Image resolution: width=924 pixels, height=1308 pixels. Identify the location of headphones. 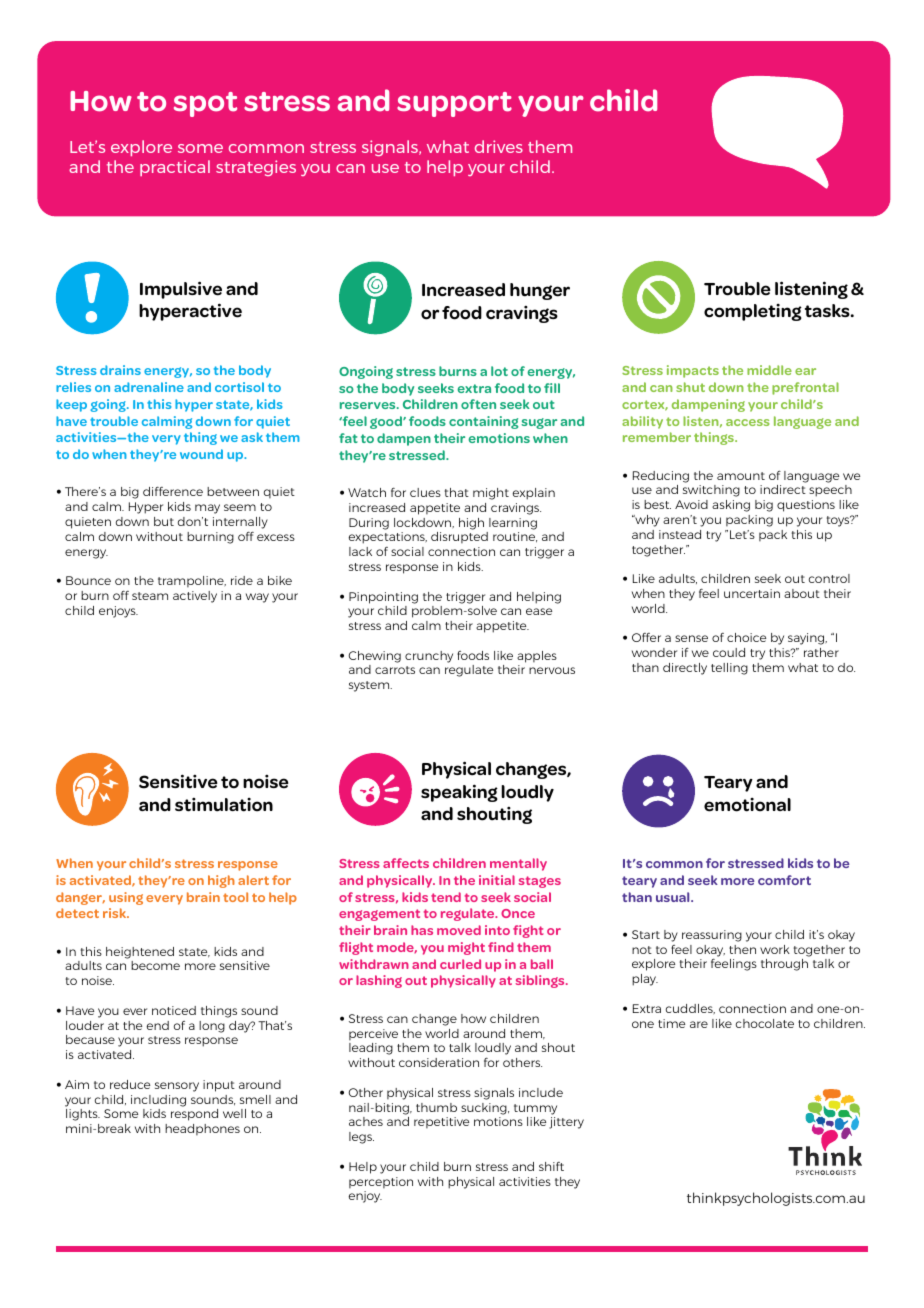
(202, 1129).
